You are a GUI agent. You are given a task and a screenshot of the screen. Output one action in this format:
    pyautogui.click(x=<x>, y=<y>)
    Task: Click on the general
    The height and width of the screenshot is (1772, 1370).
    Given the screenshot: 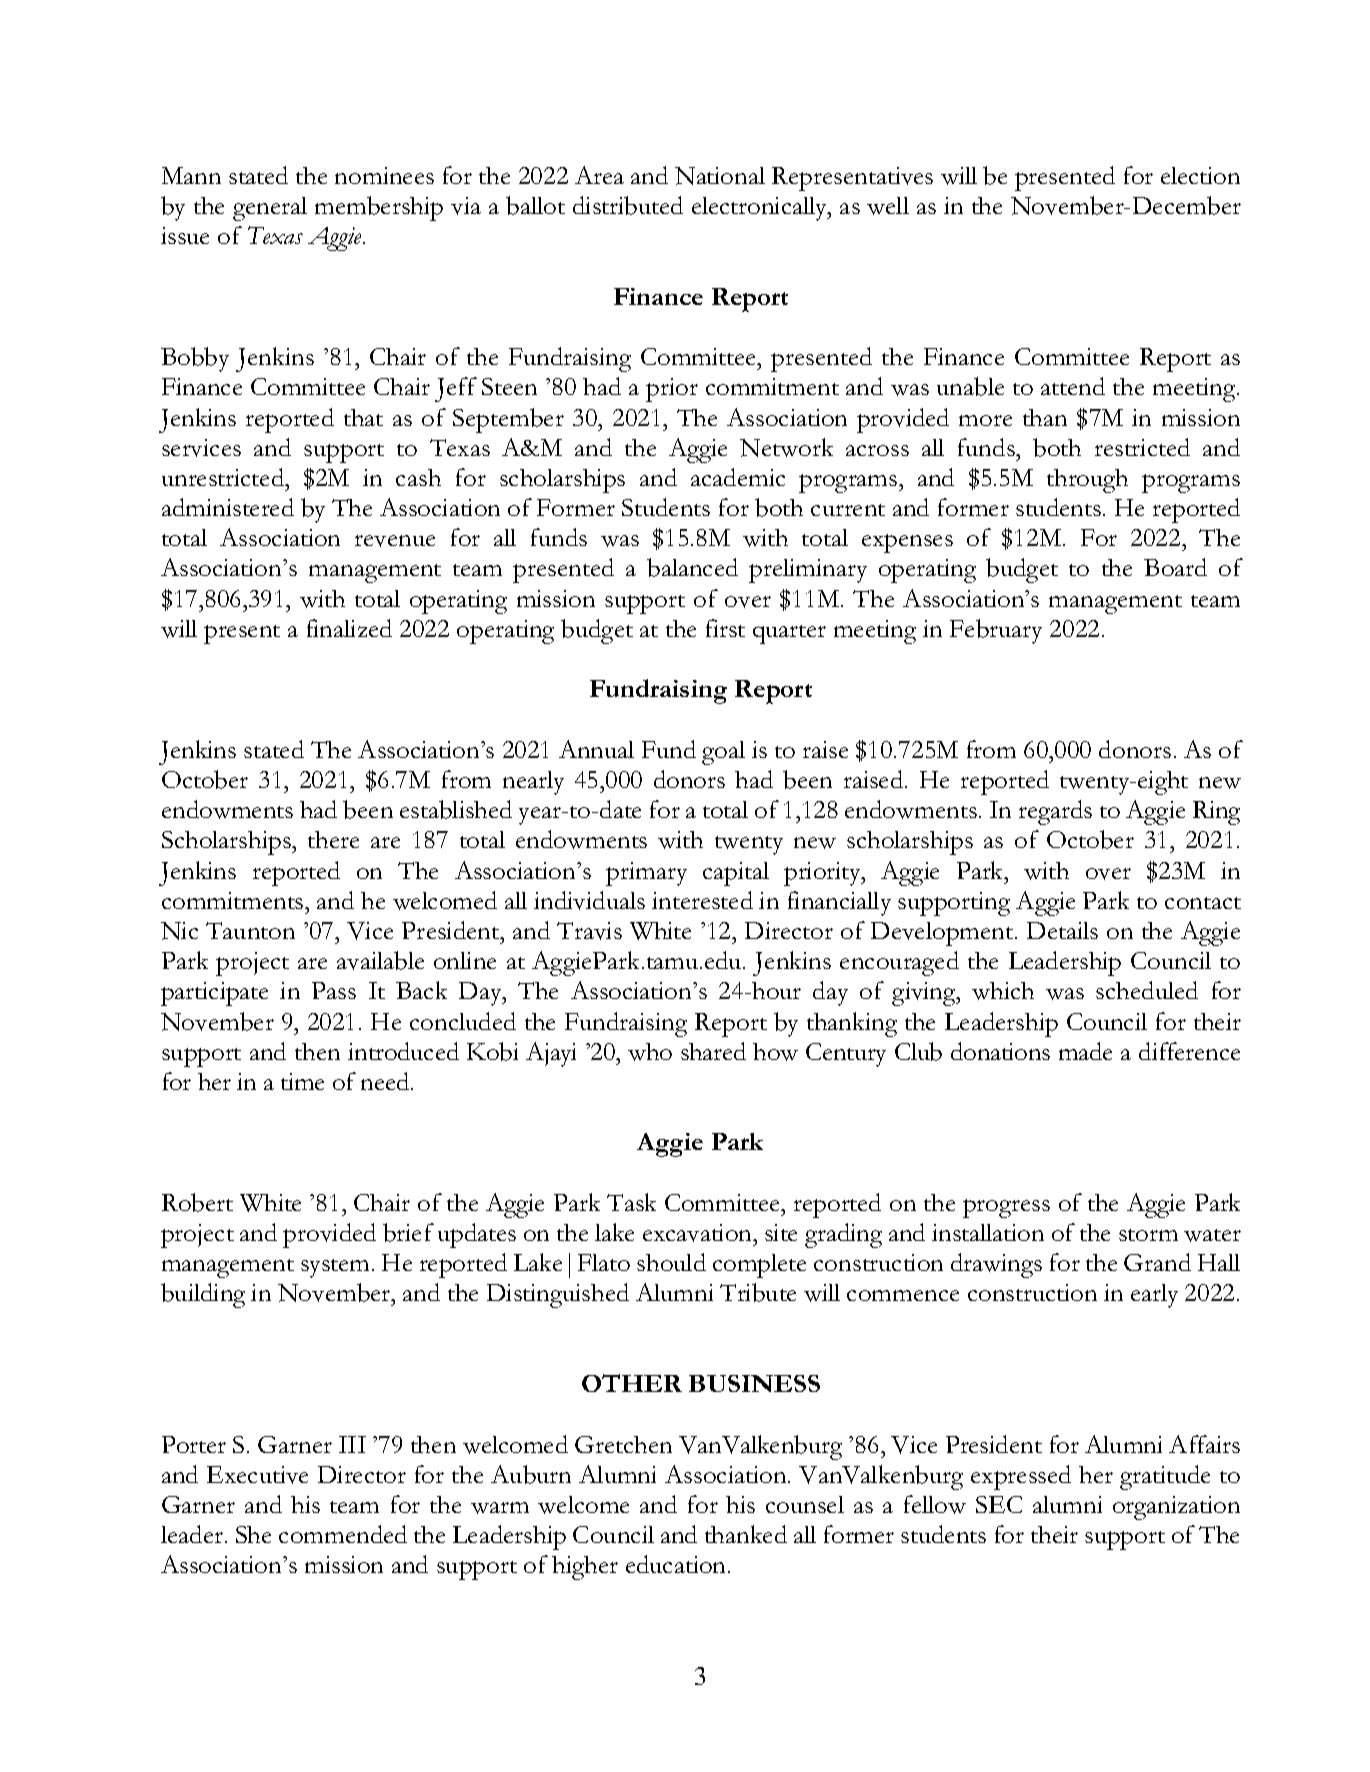 What is the action you would take?
    pyautogui.click(x=270, y=209)
